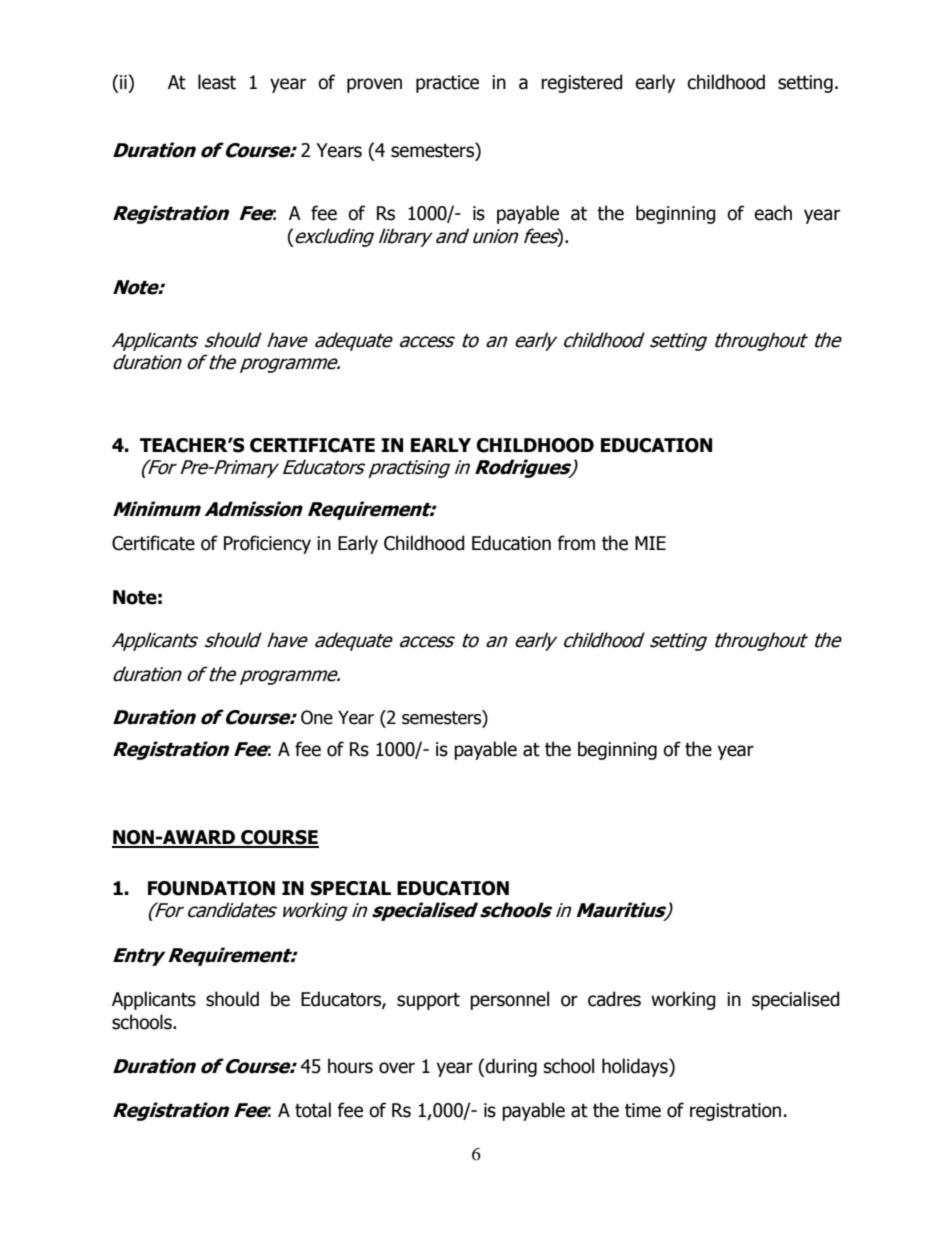 The height and width of the screenshot is (1233, 952). What do you see at coordinates (636, 1067) in the screenshot?
I see `holidays` at bounding box center [636, 1067].
